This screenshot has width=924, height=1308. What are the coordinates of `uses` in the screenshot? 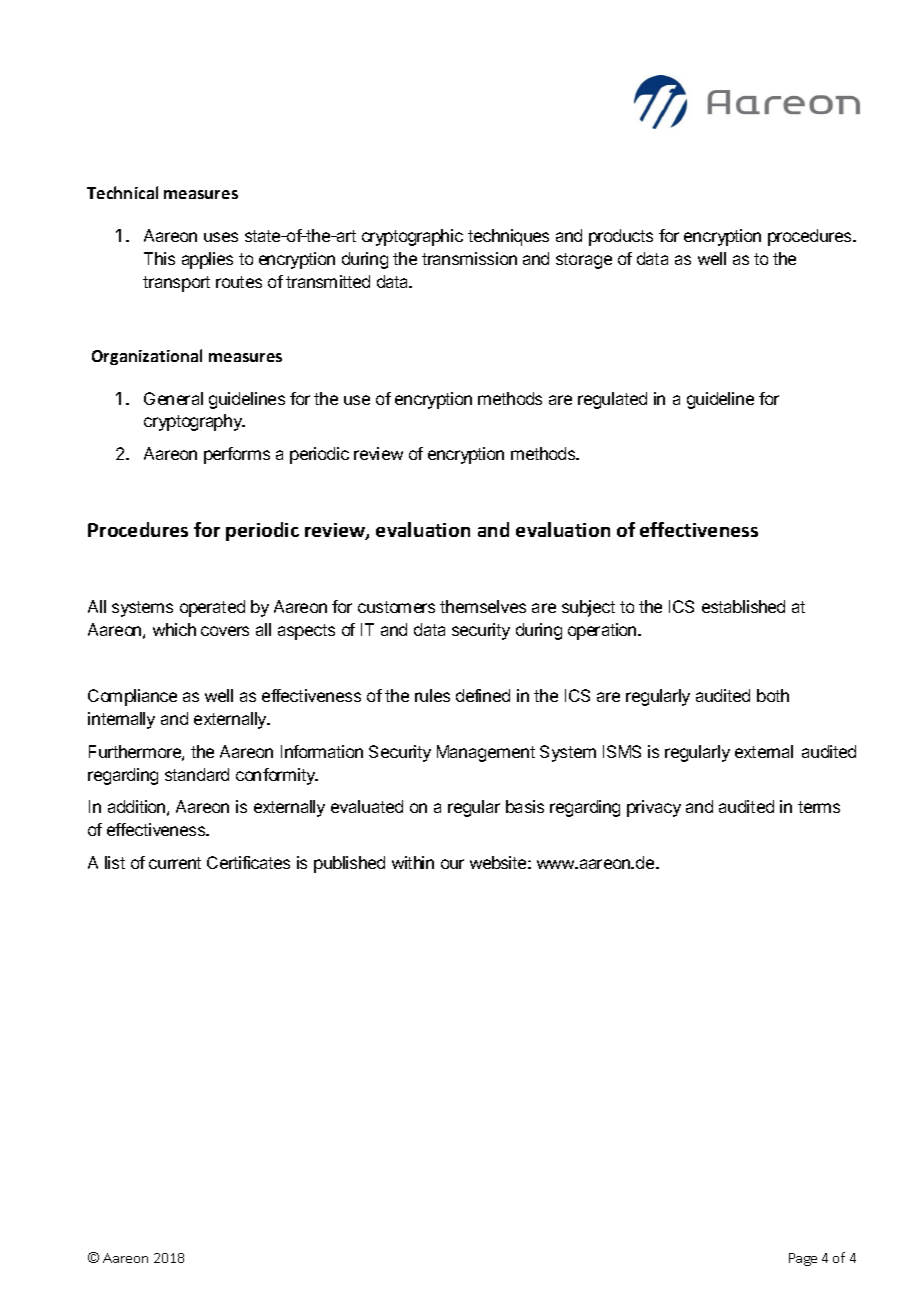 It's located at (221, 237).
